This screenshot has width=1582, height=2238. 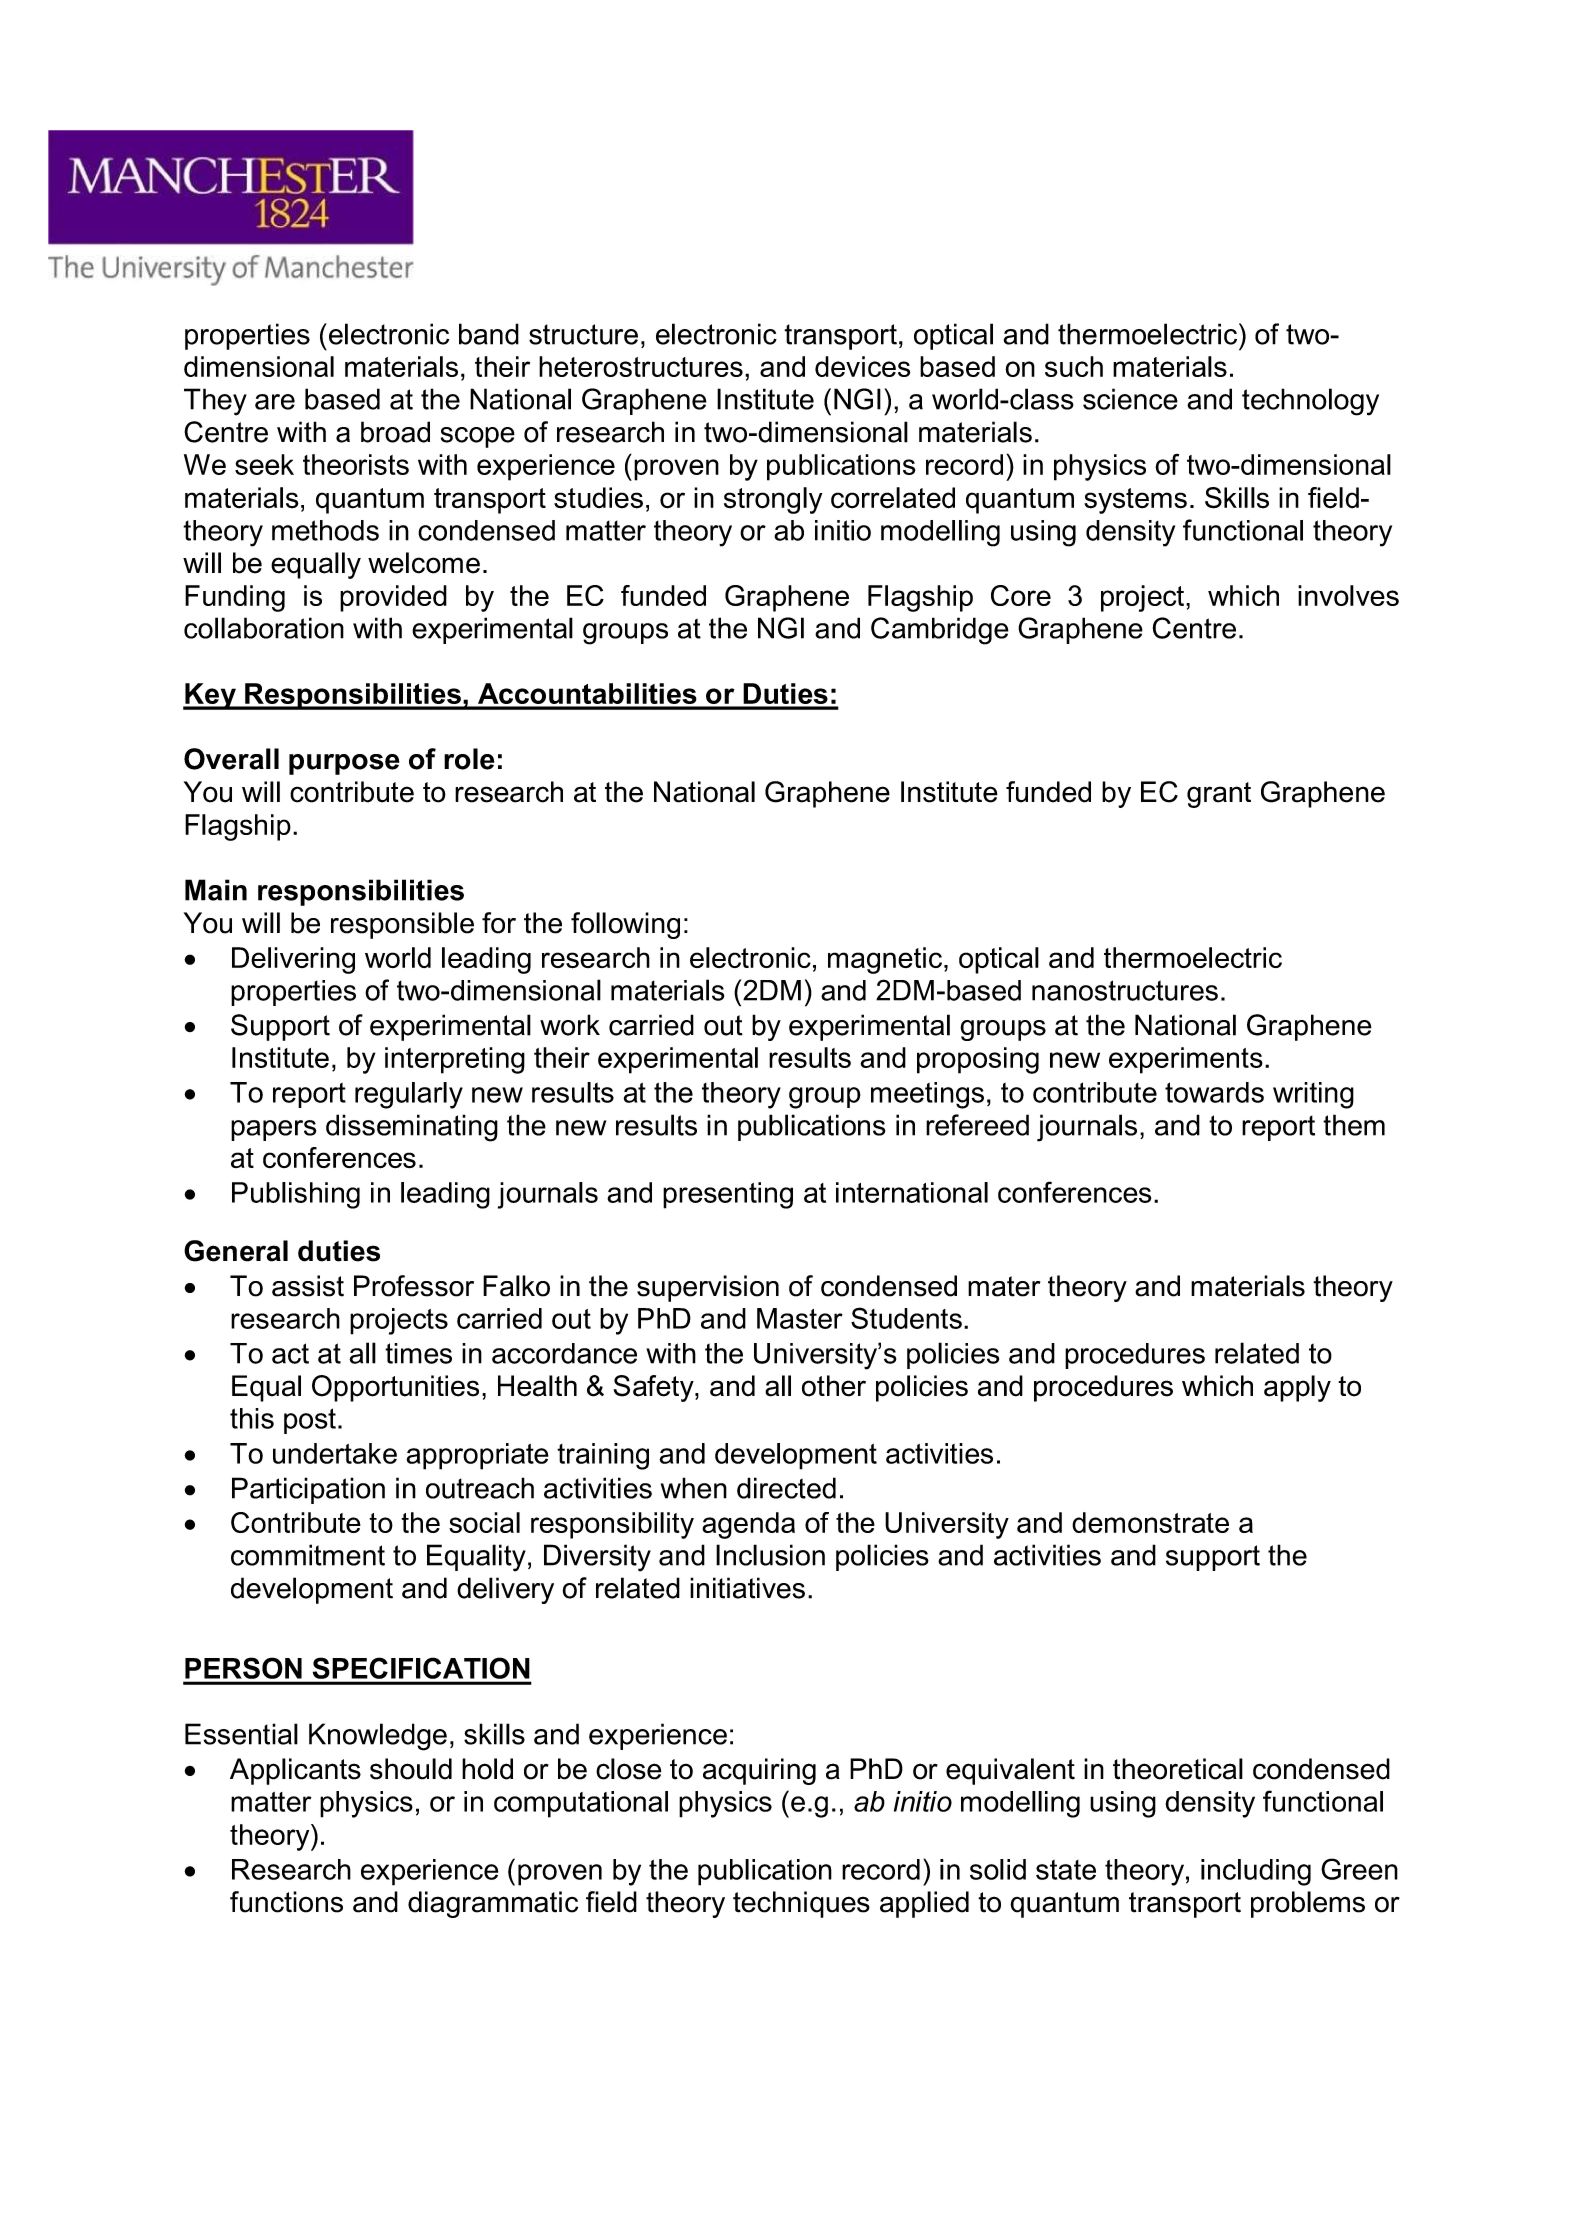 What do you see at coordinates (286, 1902) in the screenshot?
I see `functions` at bounding box center [286, 1902].
